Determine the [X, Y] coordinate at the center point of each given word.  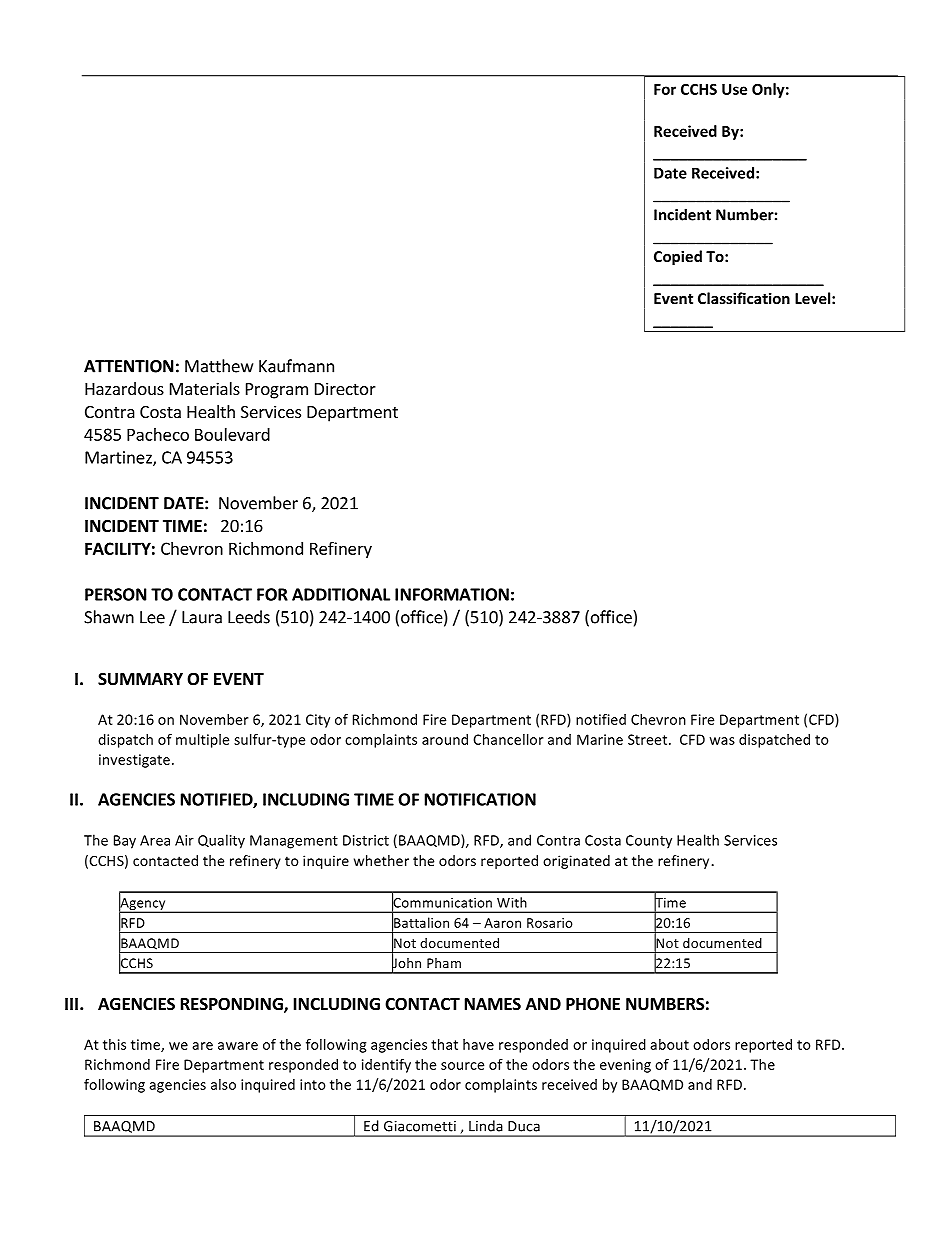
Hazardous [124, 388]
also [223, 1084]
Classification [744, 298]
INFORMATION [452, 594]
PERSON [116, 594]
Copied [678, 257]
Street [649, 739]
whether [381, 860]
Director [345, 388]
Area [155, 840]
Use [734, 89]
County [649, 842]
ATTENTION [129, 366]
